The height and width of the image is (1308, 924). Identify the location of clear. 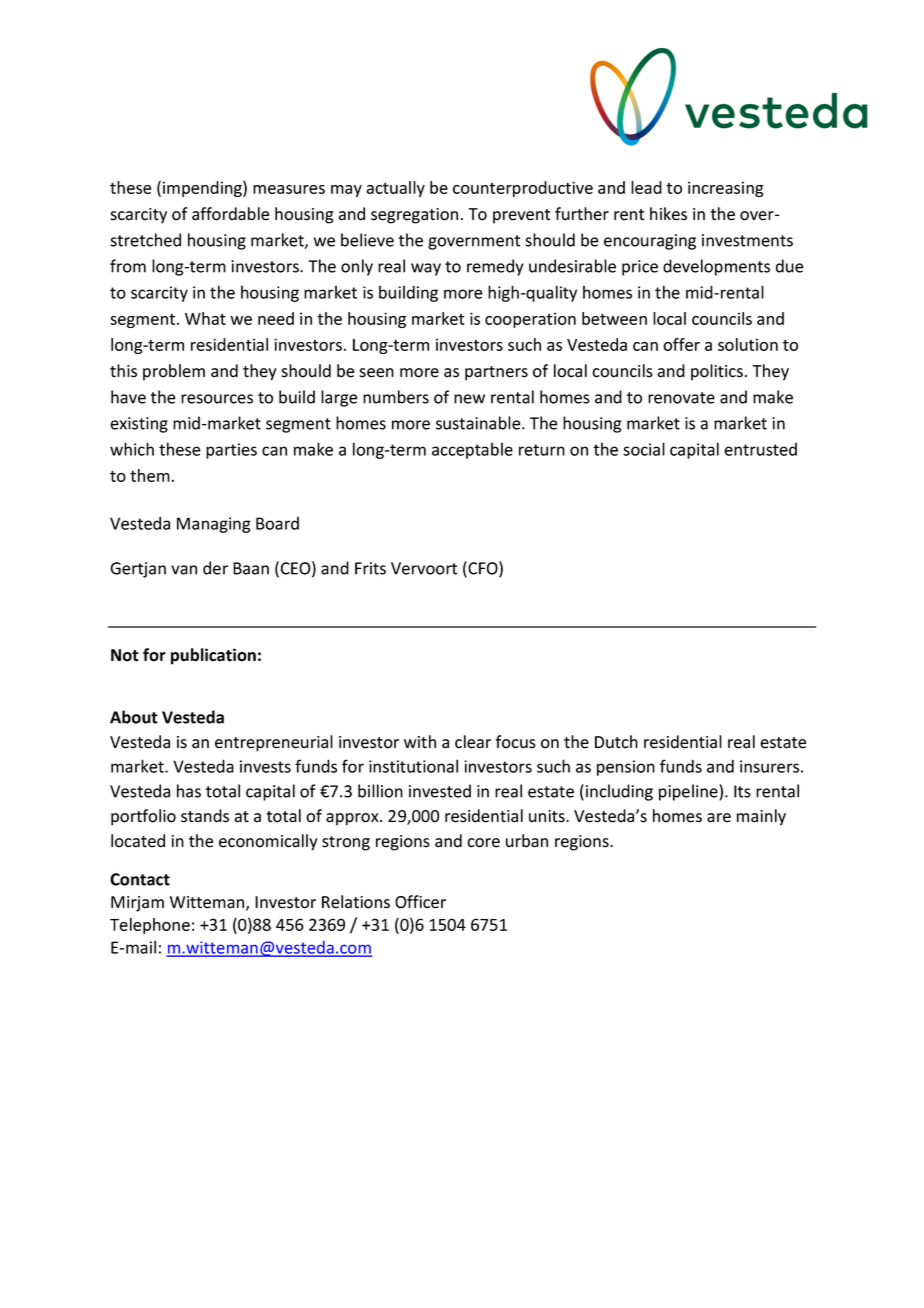
(473, 742).
